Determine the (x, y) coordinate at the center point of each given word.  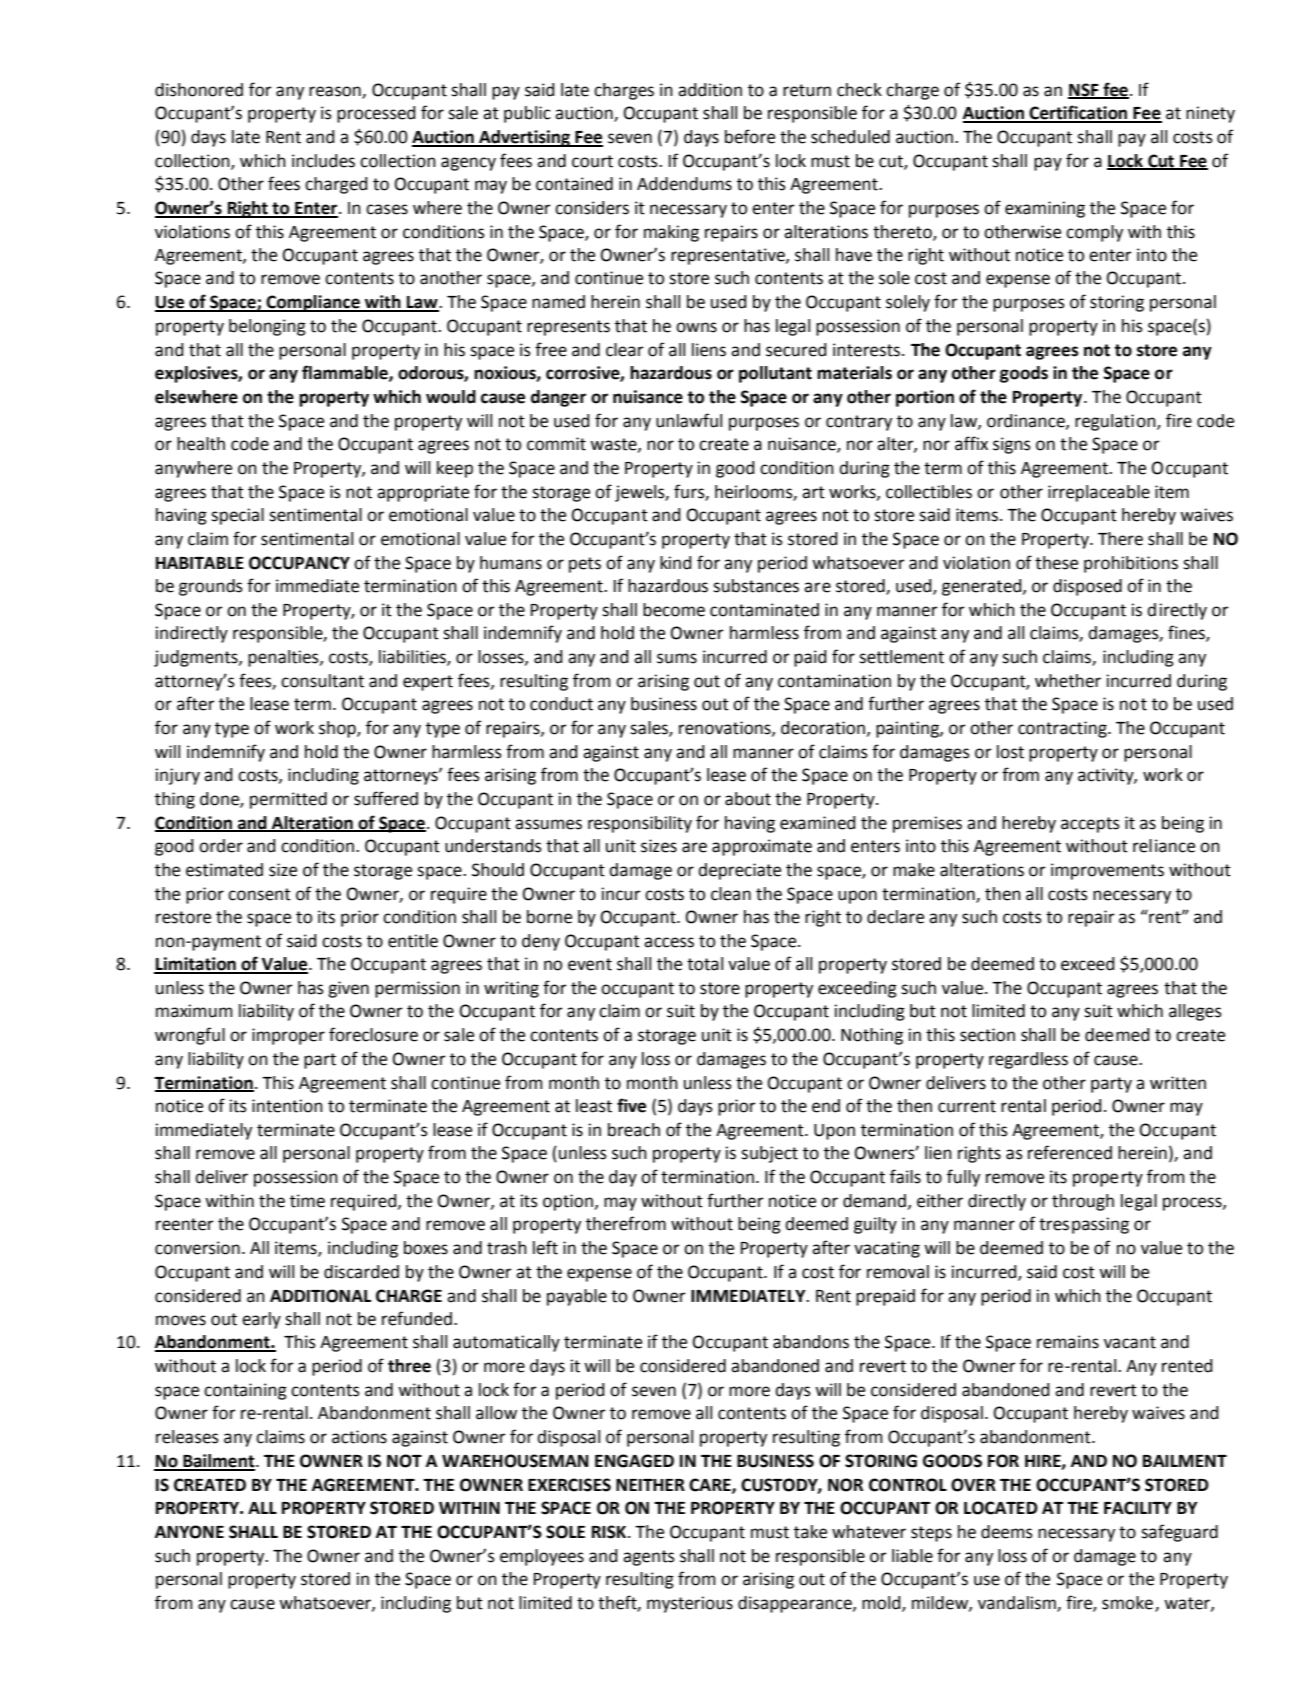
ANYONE (189, 1532)
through (1083, 1202)
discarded (361, 1272)
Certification (1078, 113)
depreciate (739, 871)
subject (769, 1154)
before (750, 136)
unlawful (689, 420)
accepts (1090, 825)
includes (323, 161)
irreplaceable (1099, 493)
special (237, 516)
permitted (288, 800)
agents (649, 1558)
